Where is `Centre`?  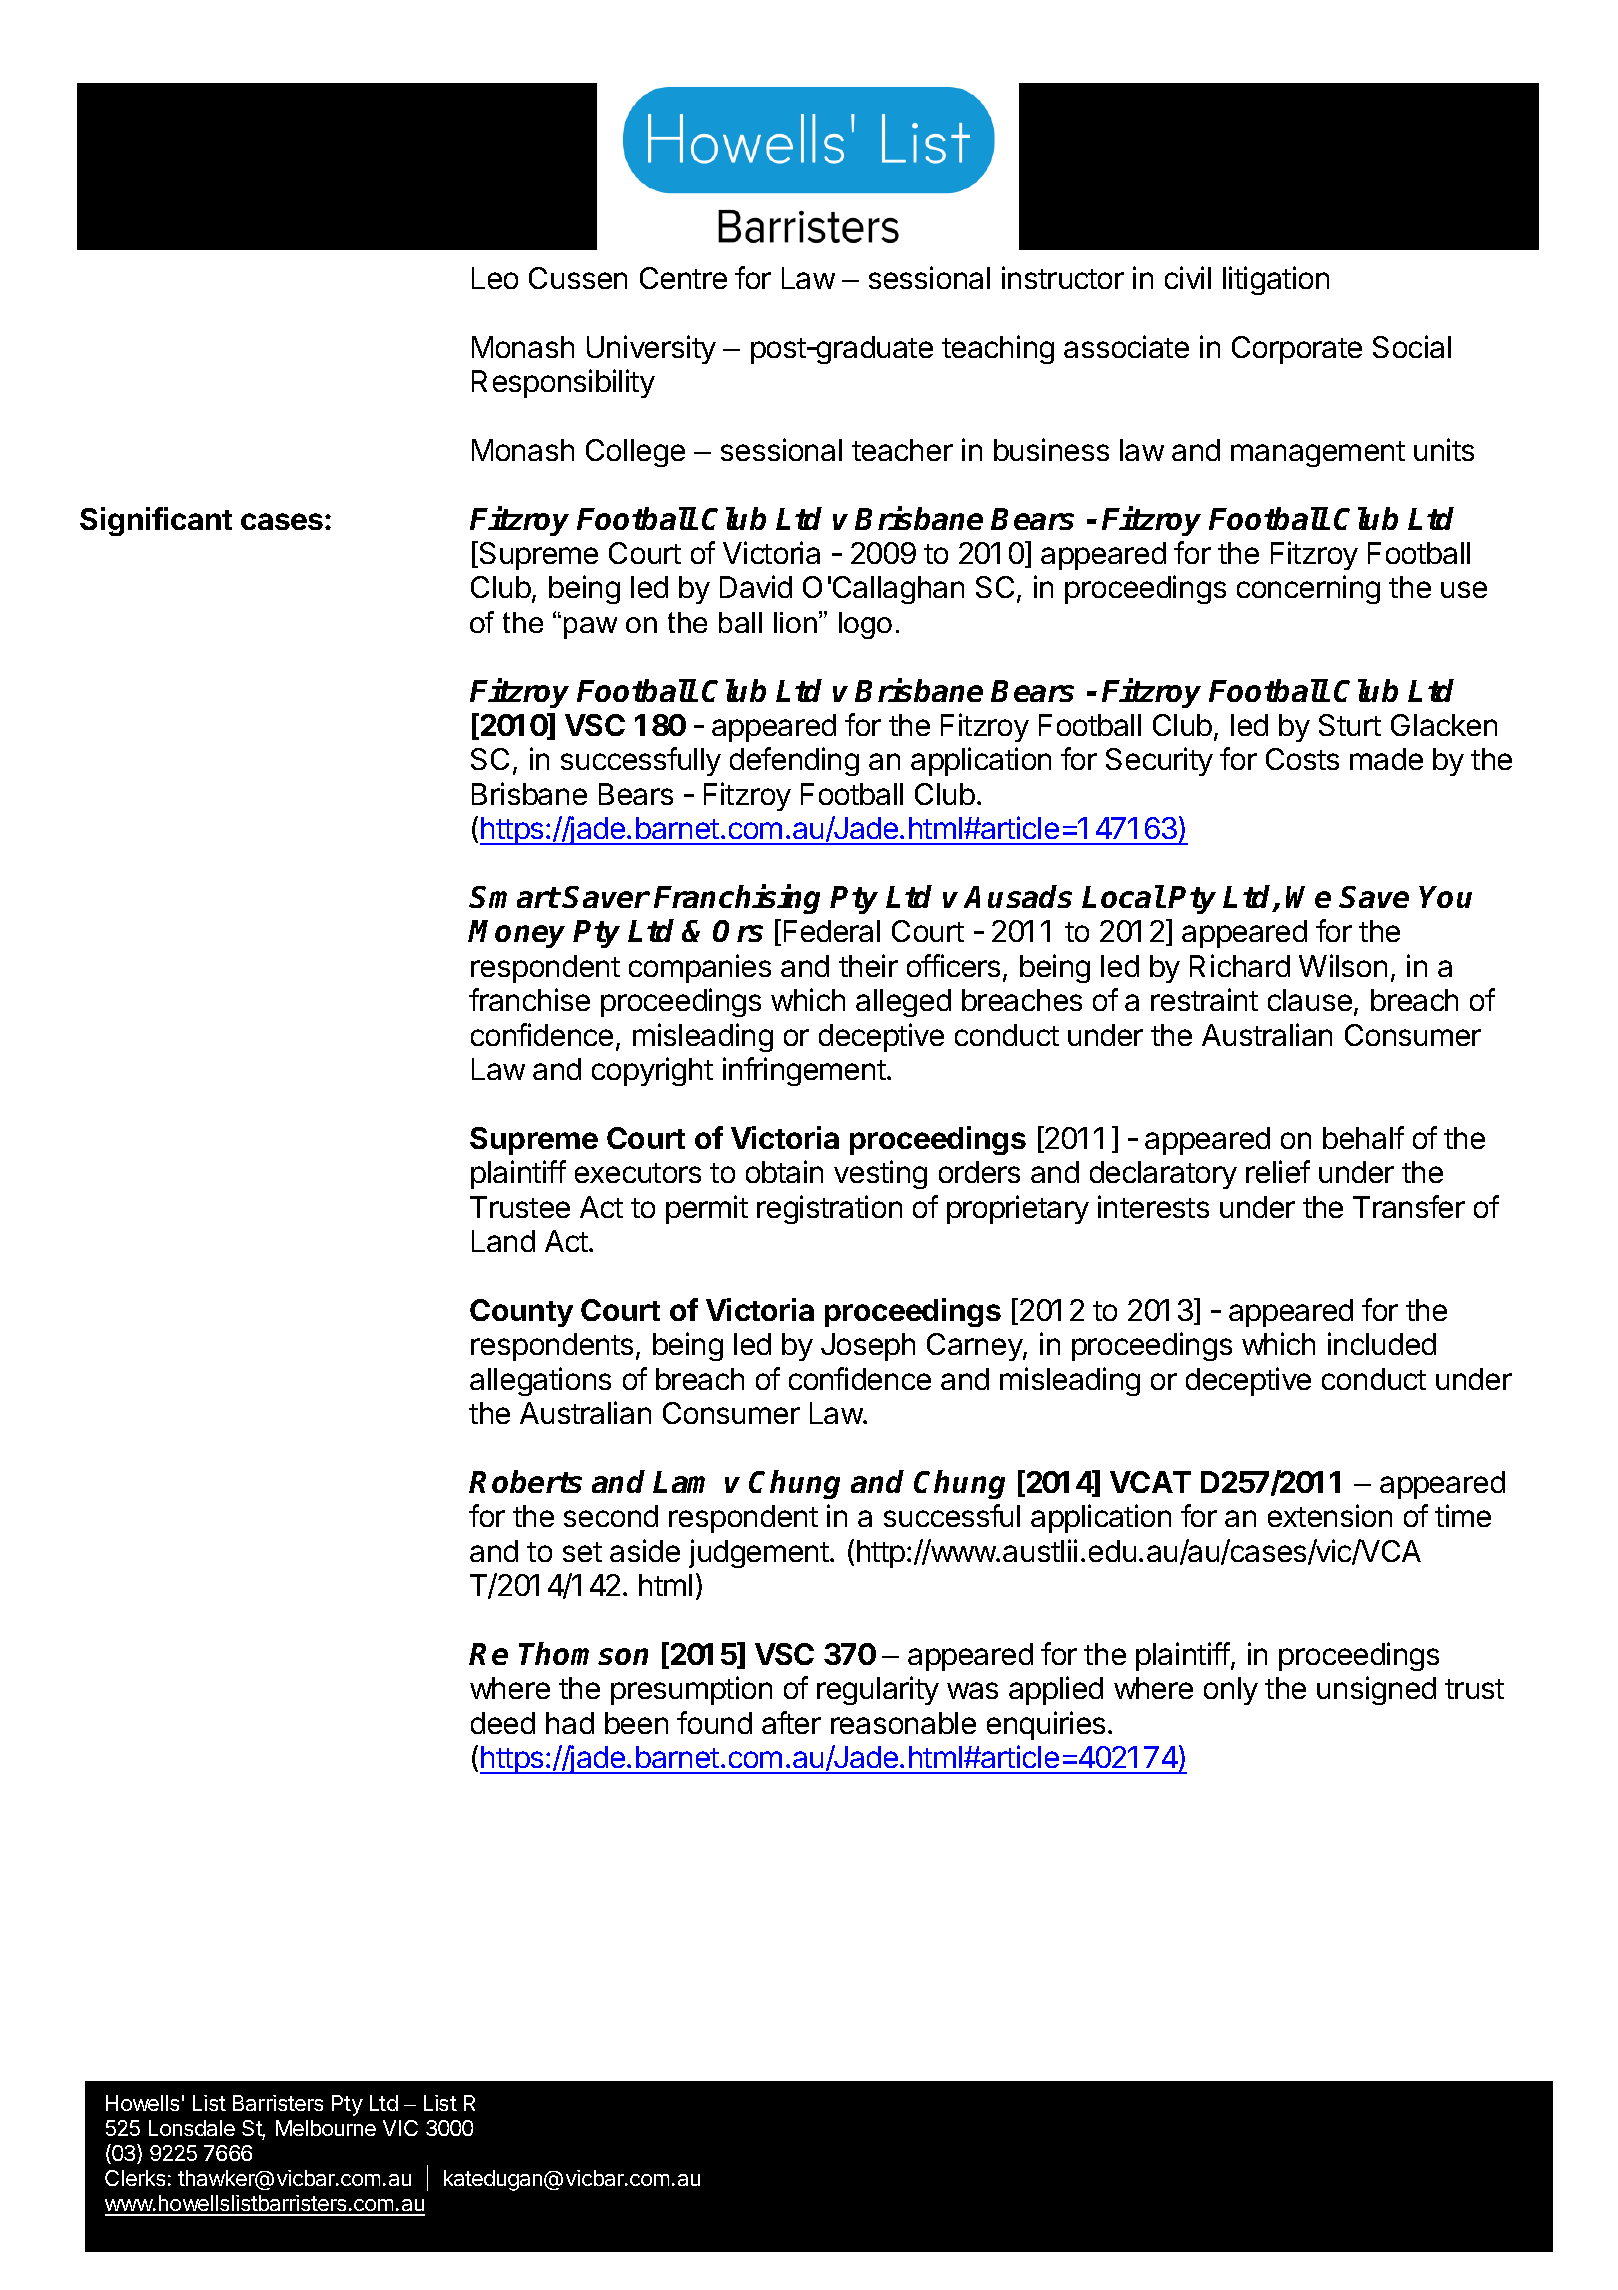 Centre is located at coordinates (683, 278).
